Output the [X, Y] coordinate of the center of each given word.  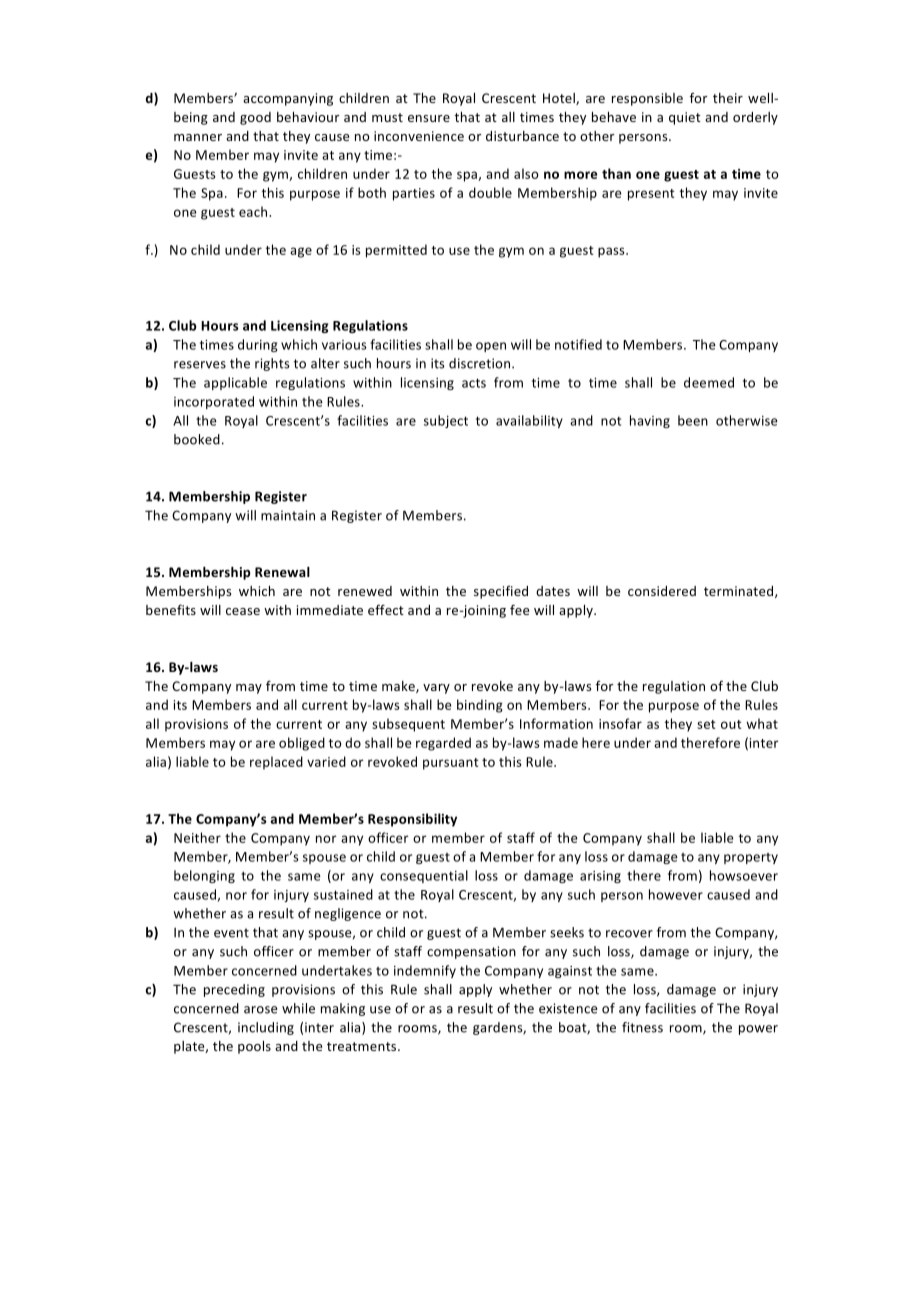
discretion [481, 363]
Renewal [282, 572]
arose [260, 1010]
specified [501, 592]
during [258, 345]
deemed [709, 382]
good [255, 118]
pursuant [451, 764]
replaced [276, 763]
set [706, 724]
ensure [429, 118]
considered [662, 591]
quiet [685, 118]
